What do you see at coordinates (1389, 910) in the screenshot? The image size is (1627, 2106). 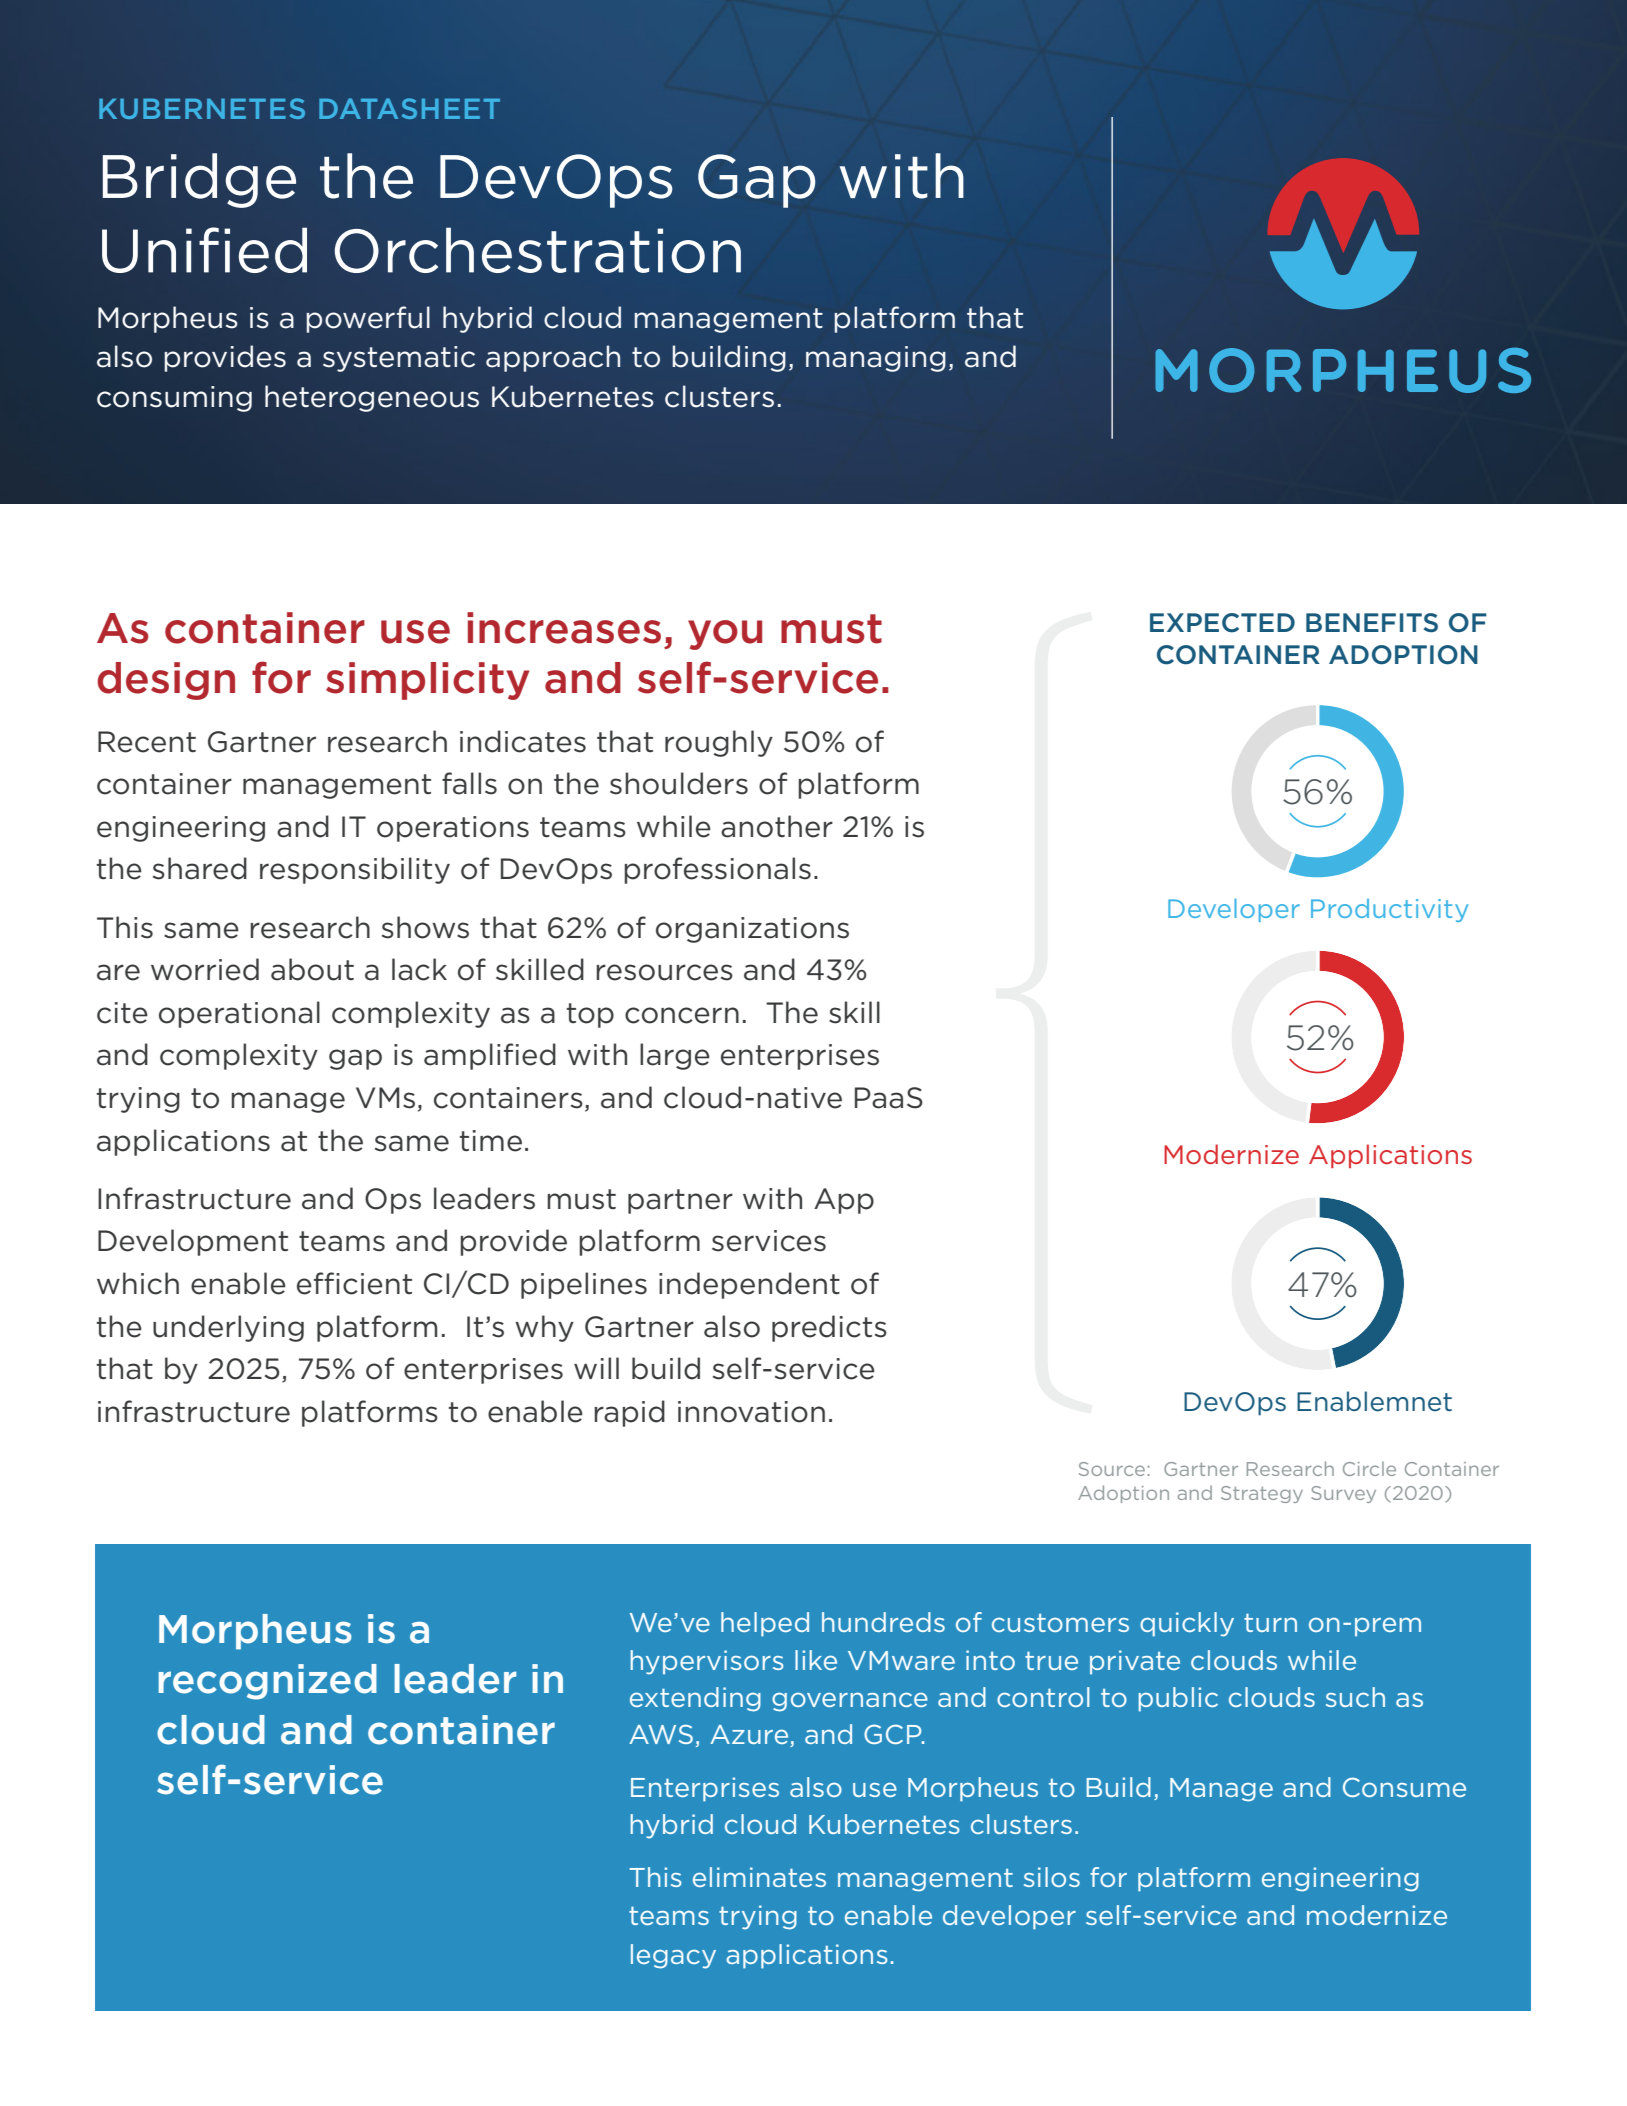 I see `Productivity` at bounding box center [1389, 910].
